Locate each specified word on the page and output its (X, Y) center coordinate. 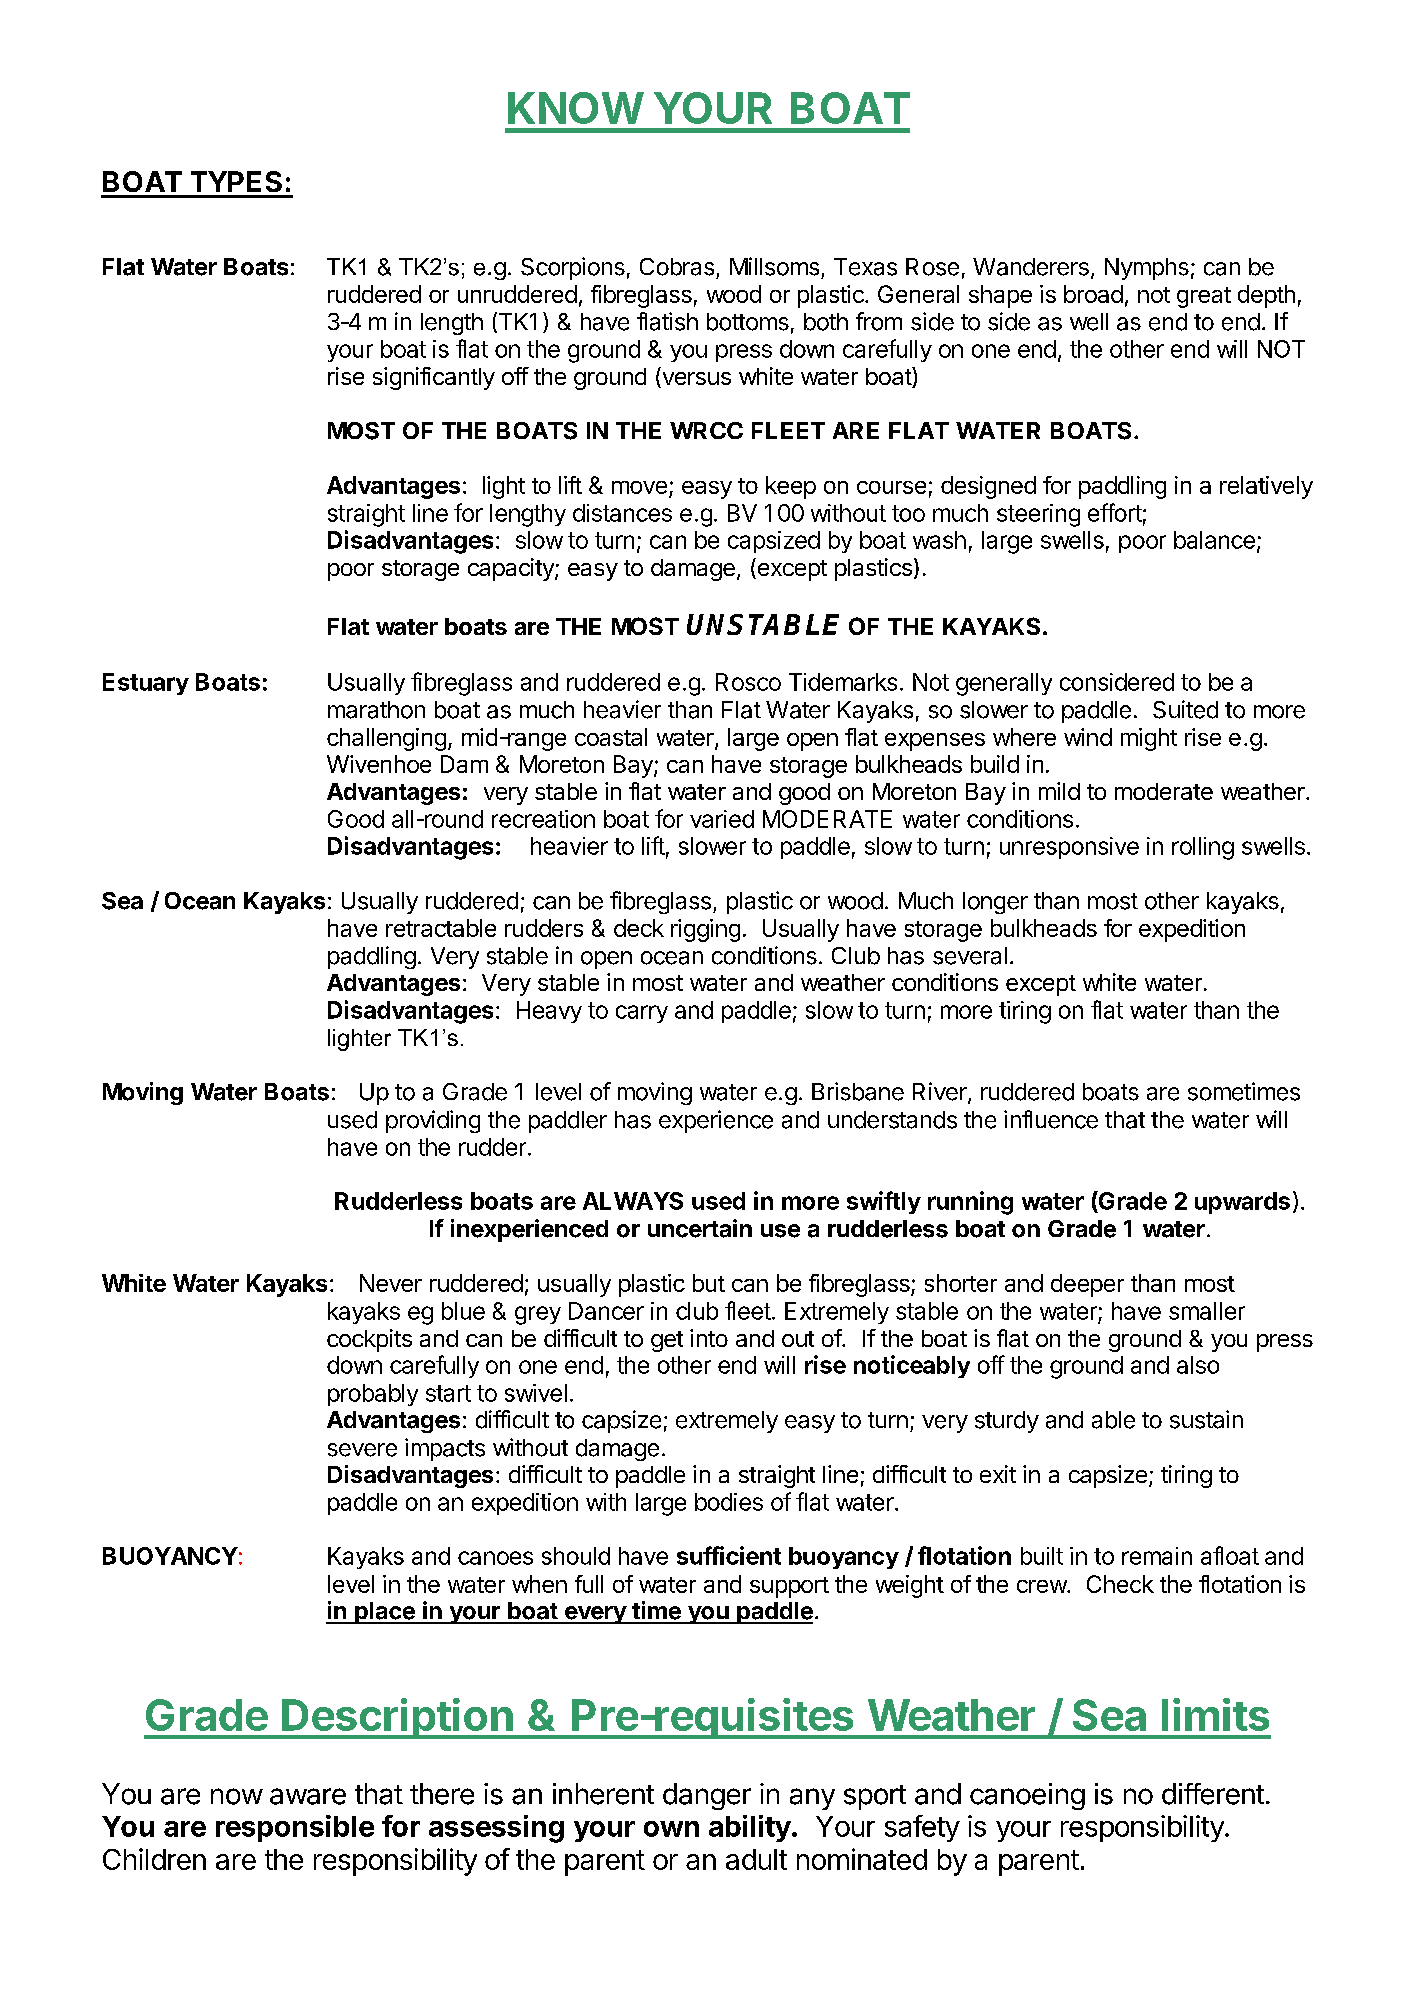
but (709, 1283)
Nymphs (1147, 269)
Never (391, 1283)
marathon (376, 710)
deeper (1087, 1285)
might (1149, 739)
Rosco (748, 682)
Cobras (677, 267)
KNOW (575, 108)
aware (308, 1796)
